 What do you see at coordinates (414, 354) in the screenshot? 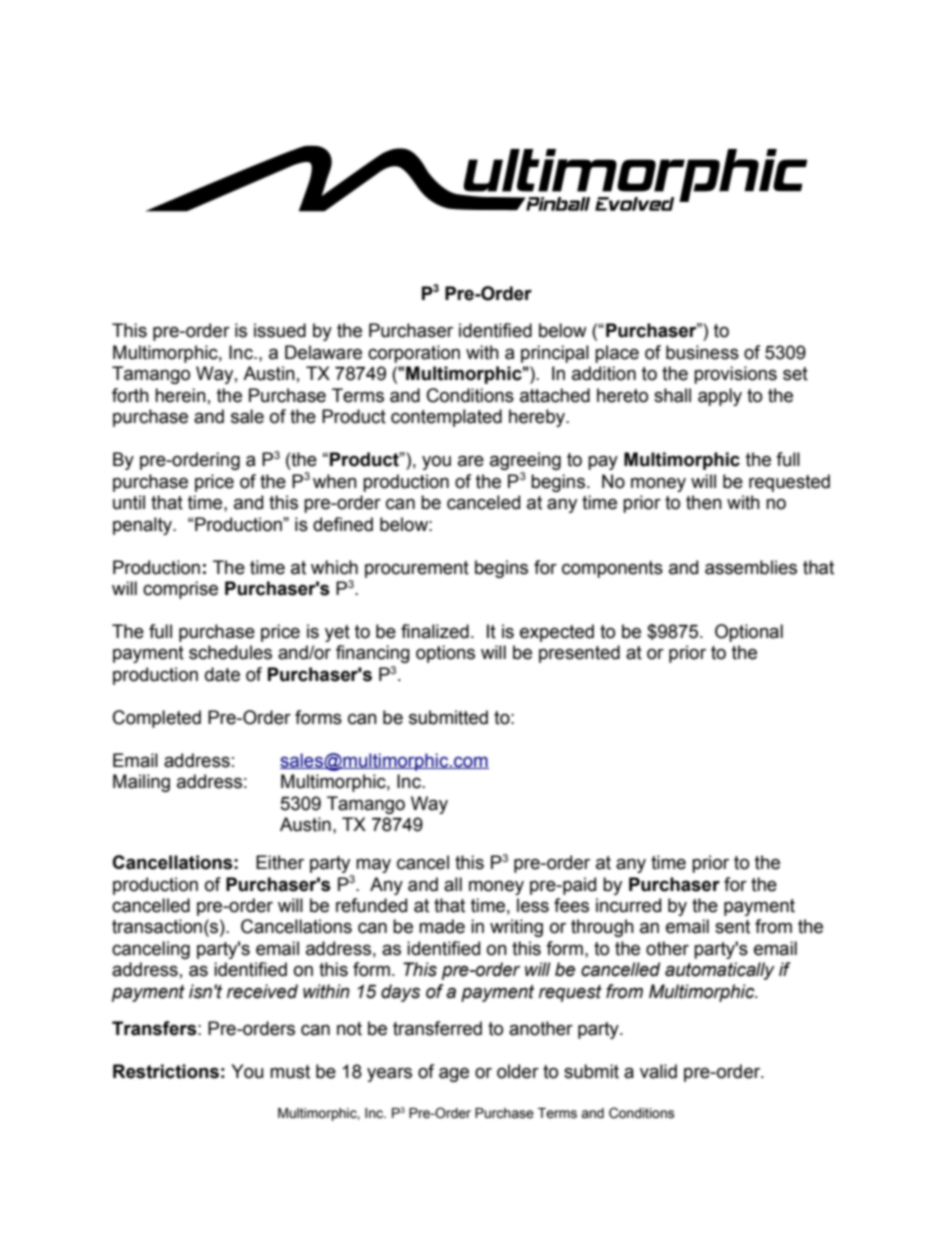
I see `corporation` at bounding box center [414, 354].
